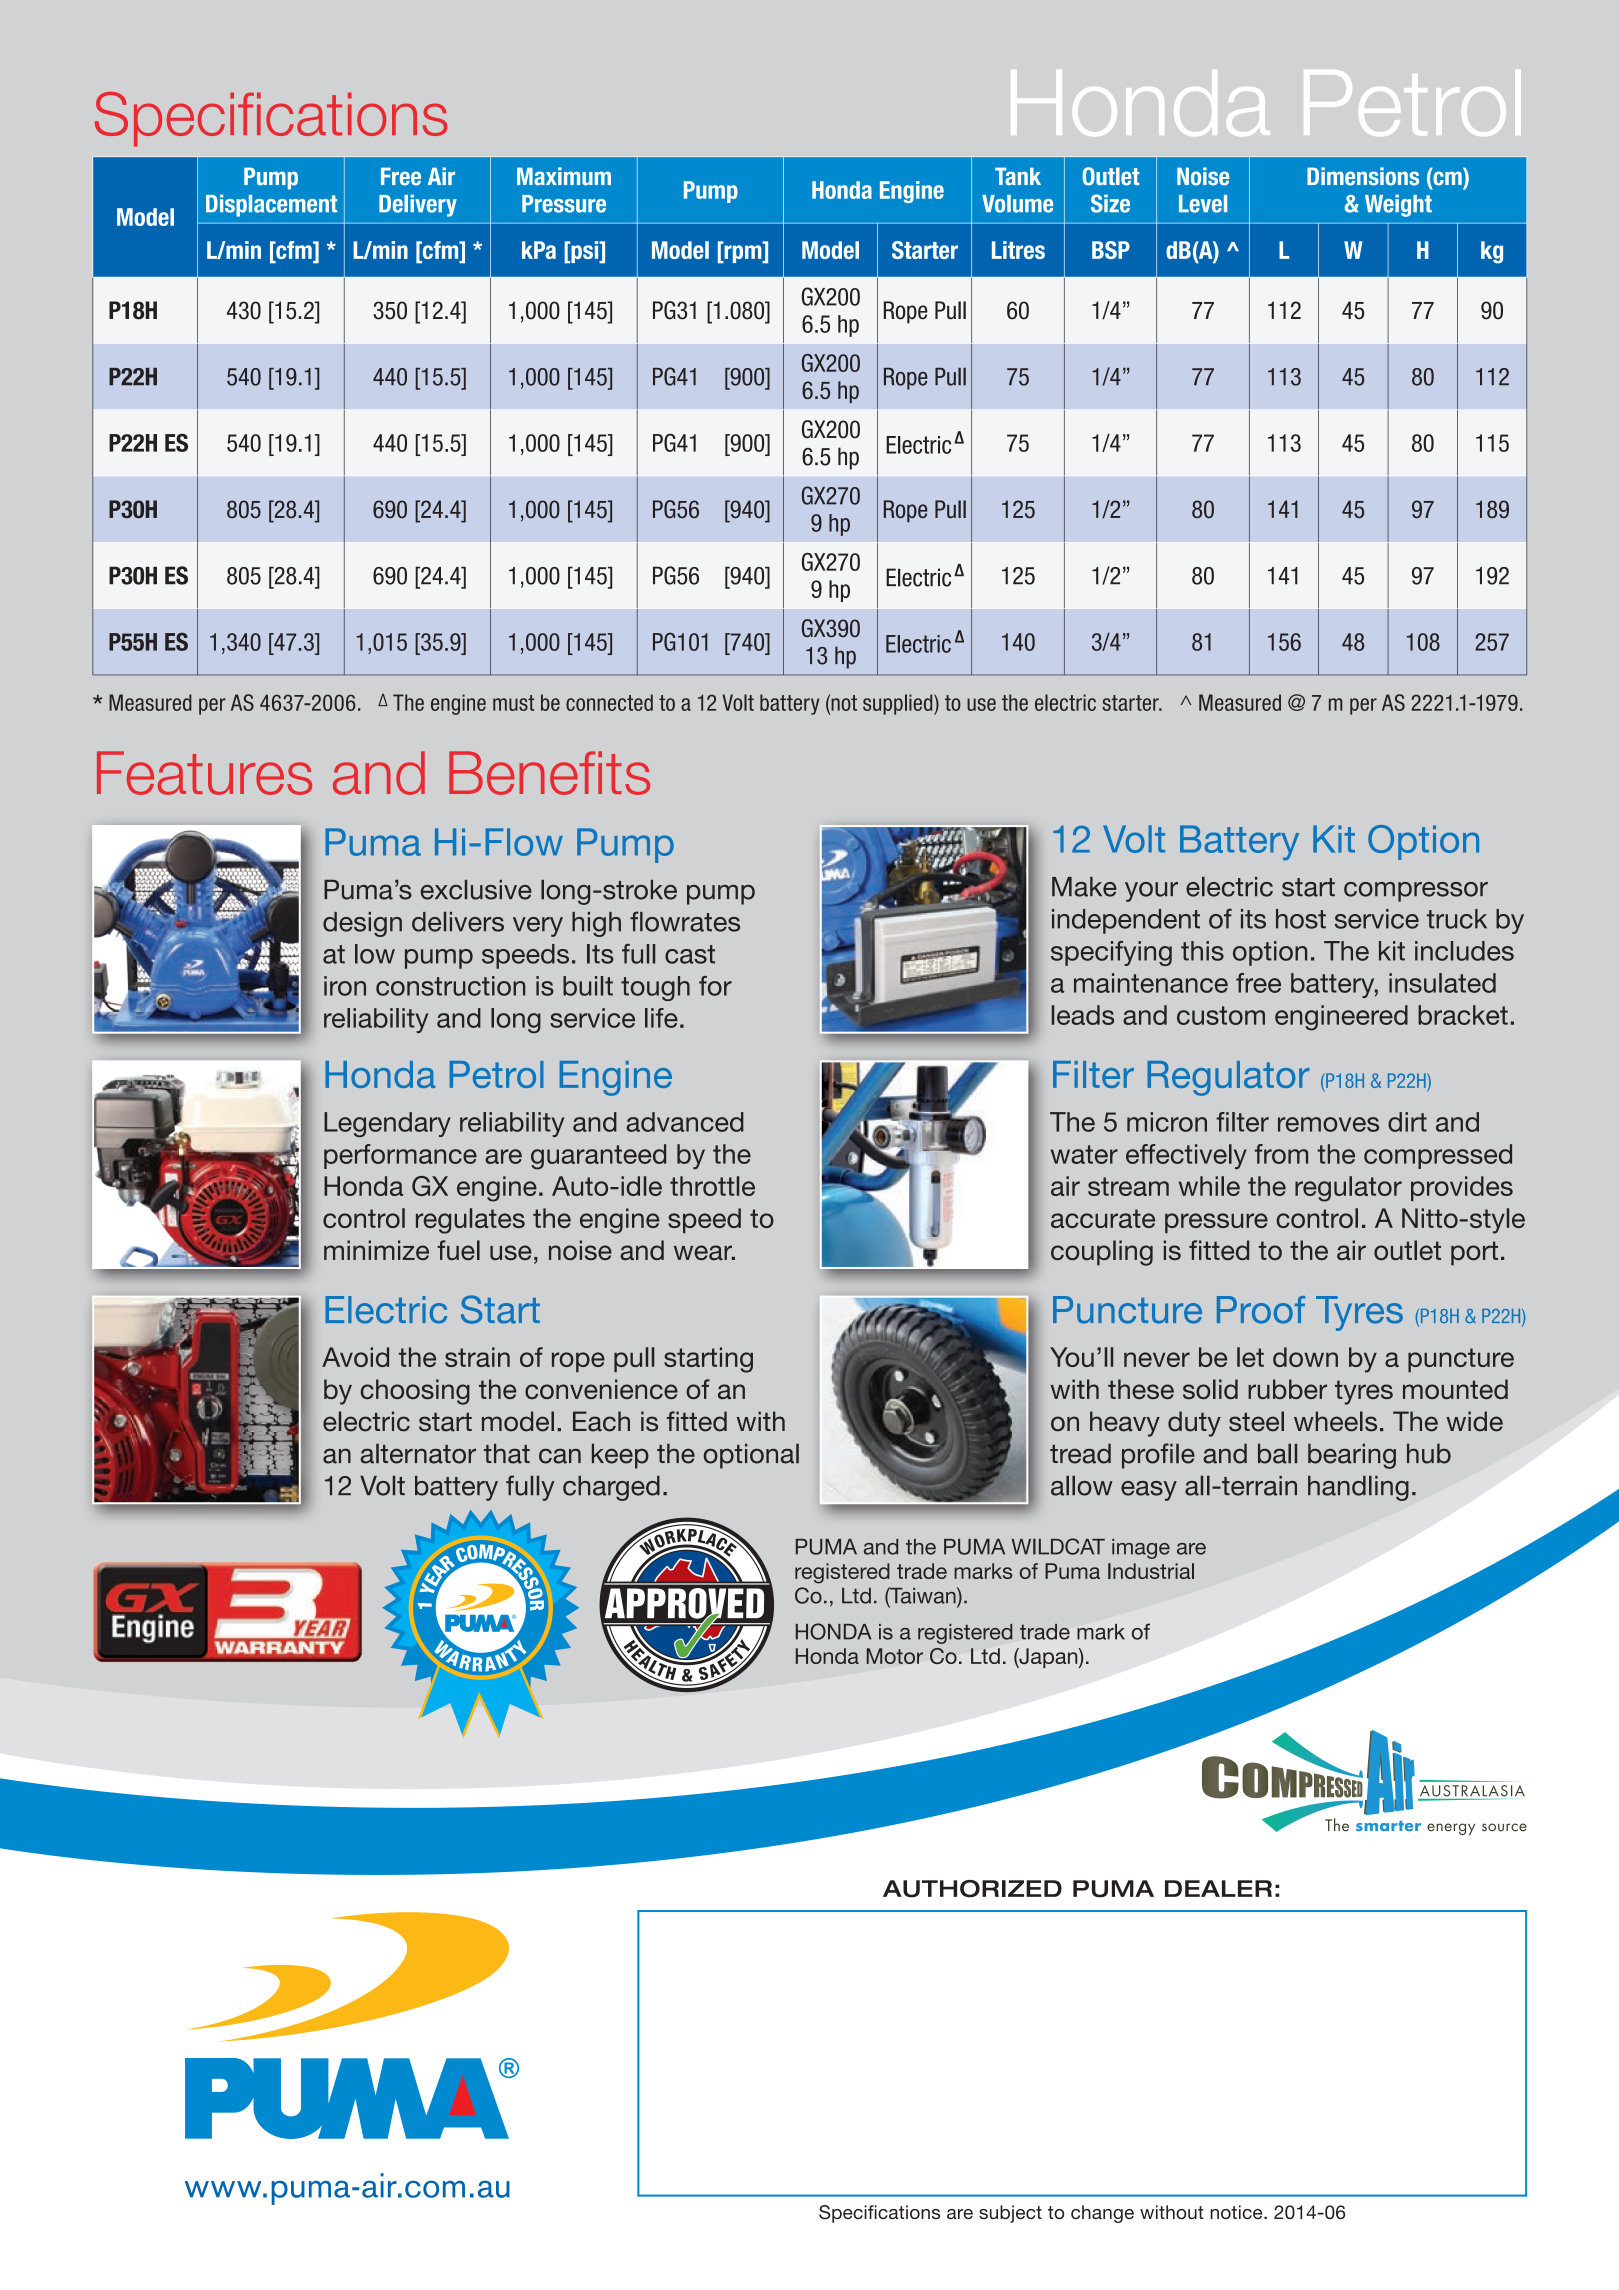  Describe the element at coordinates (362, 924) in the page. I see `design` at that location.
